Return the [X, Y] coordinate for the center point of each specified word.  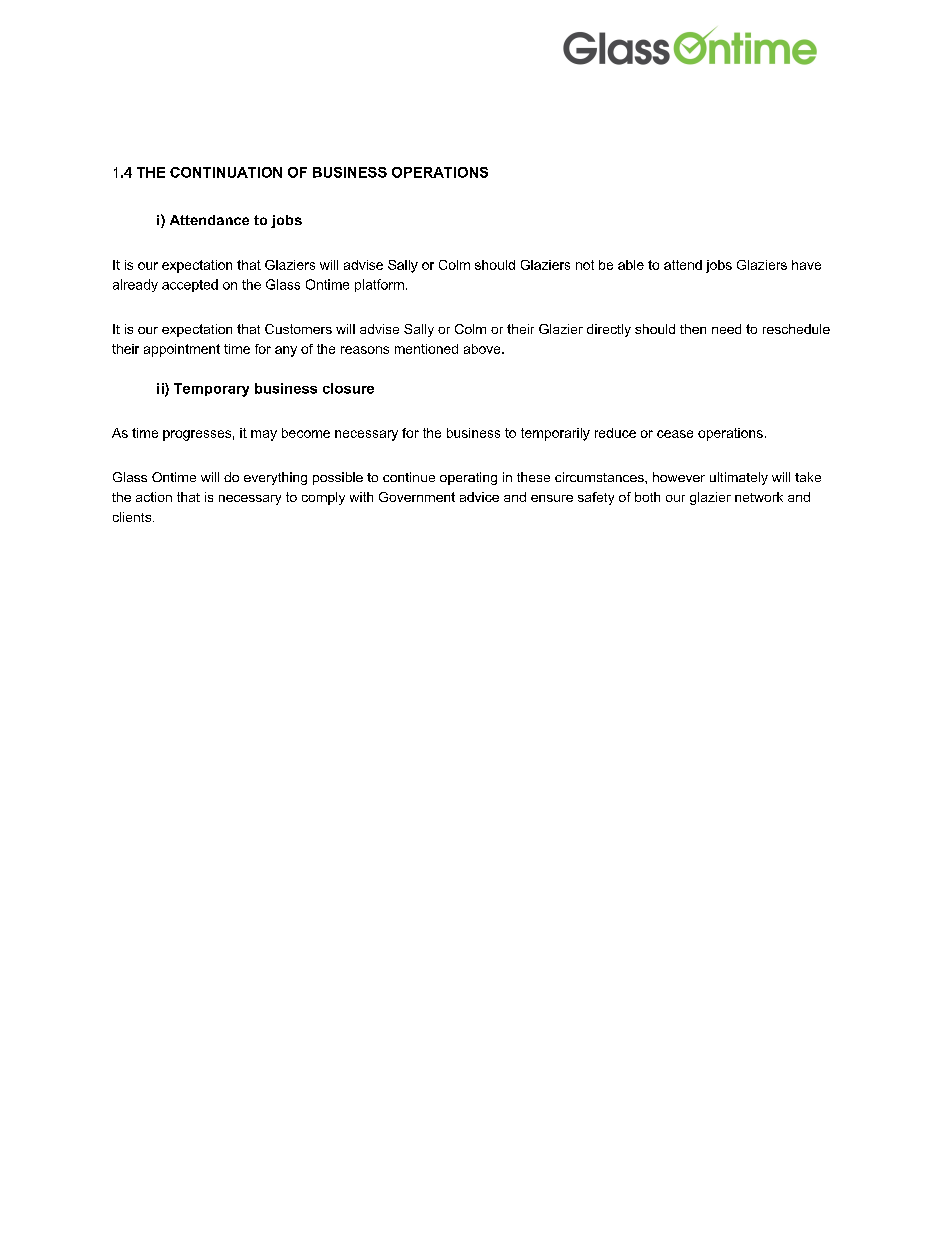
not [585, 265]
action [154, 497]
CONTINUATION [226, 172]
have [806, 265]
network [759, 497]
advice [479, 497]
